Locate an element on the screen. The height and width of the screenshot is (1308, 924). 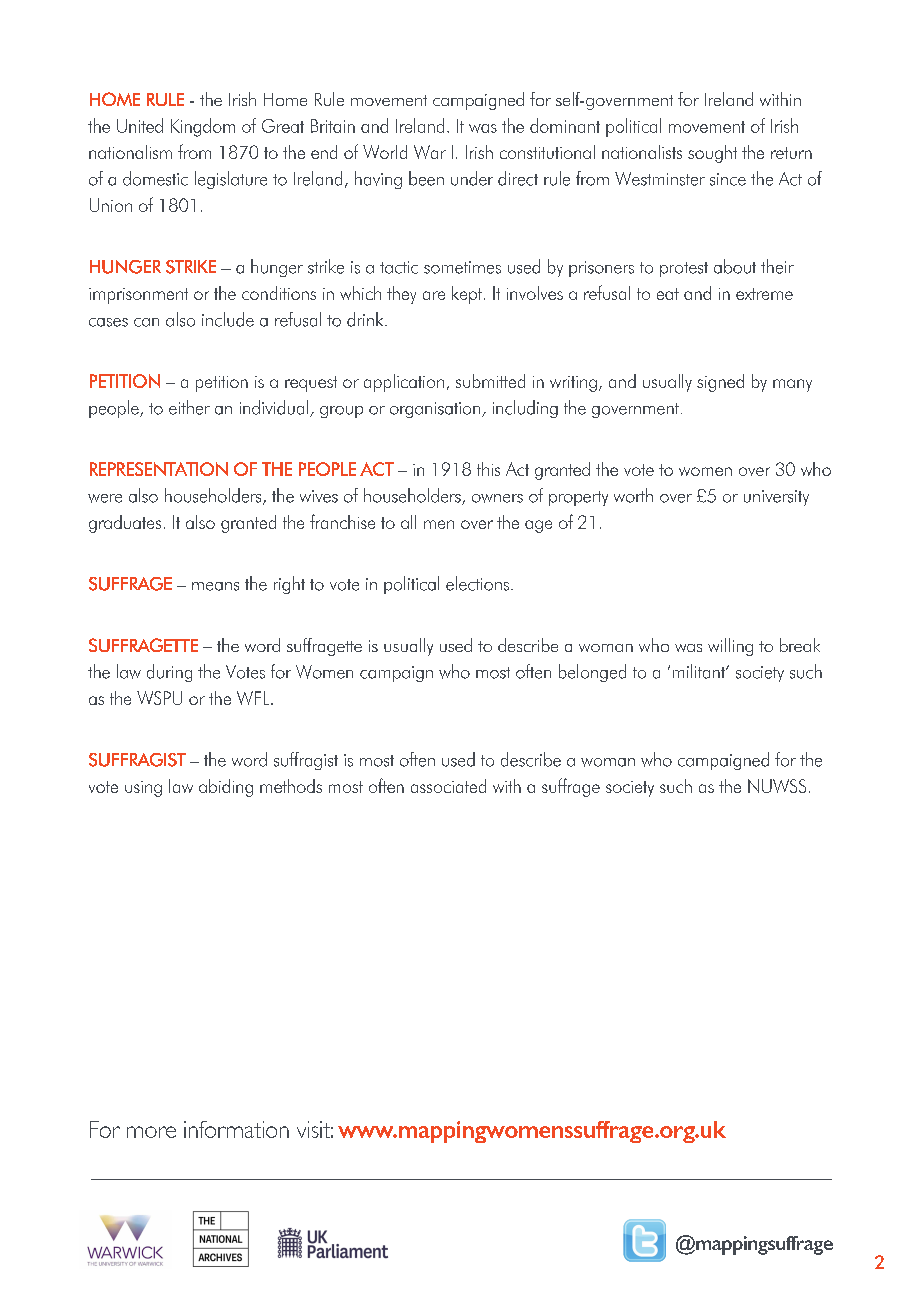
War is located at coordinates (430, 152).
